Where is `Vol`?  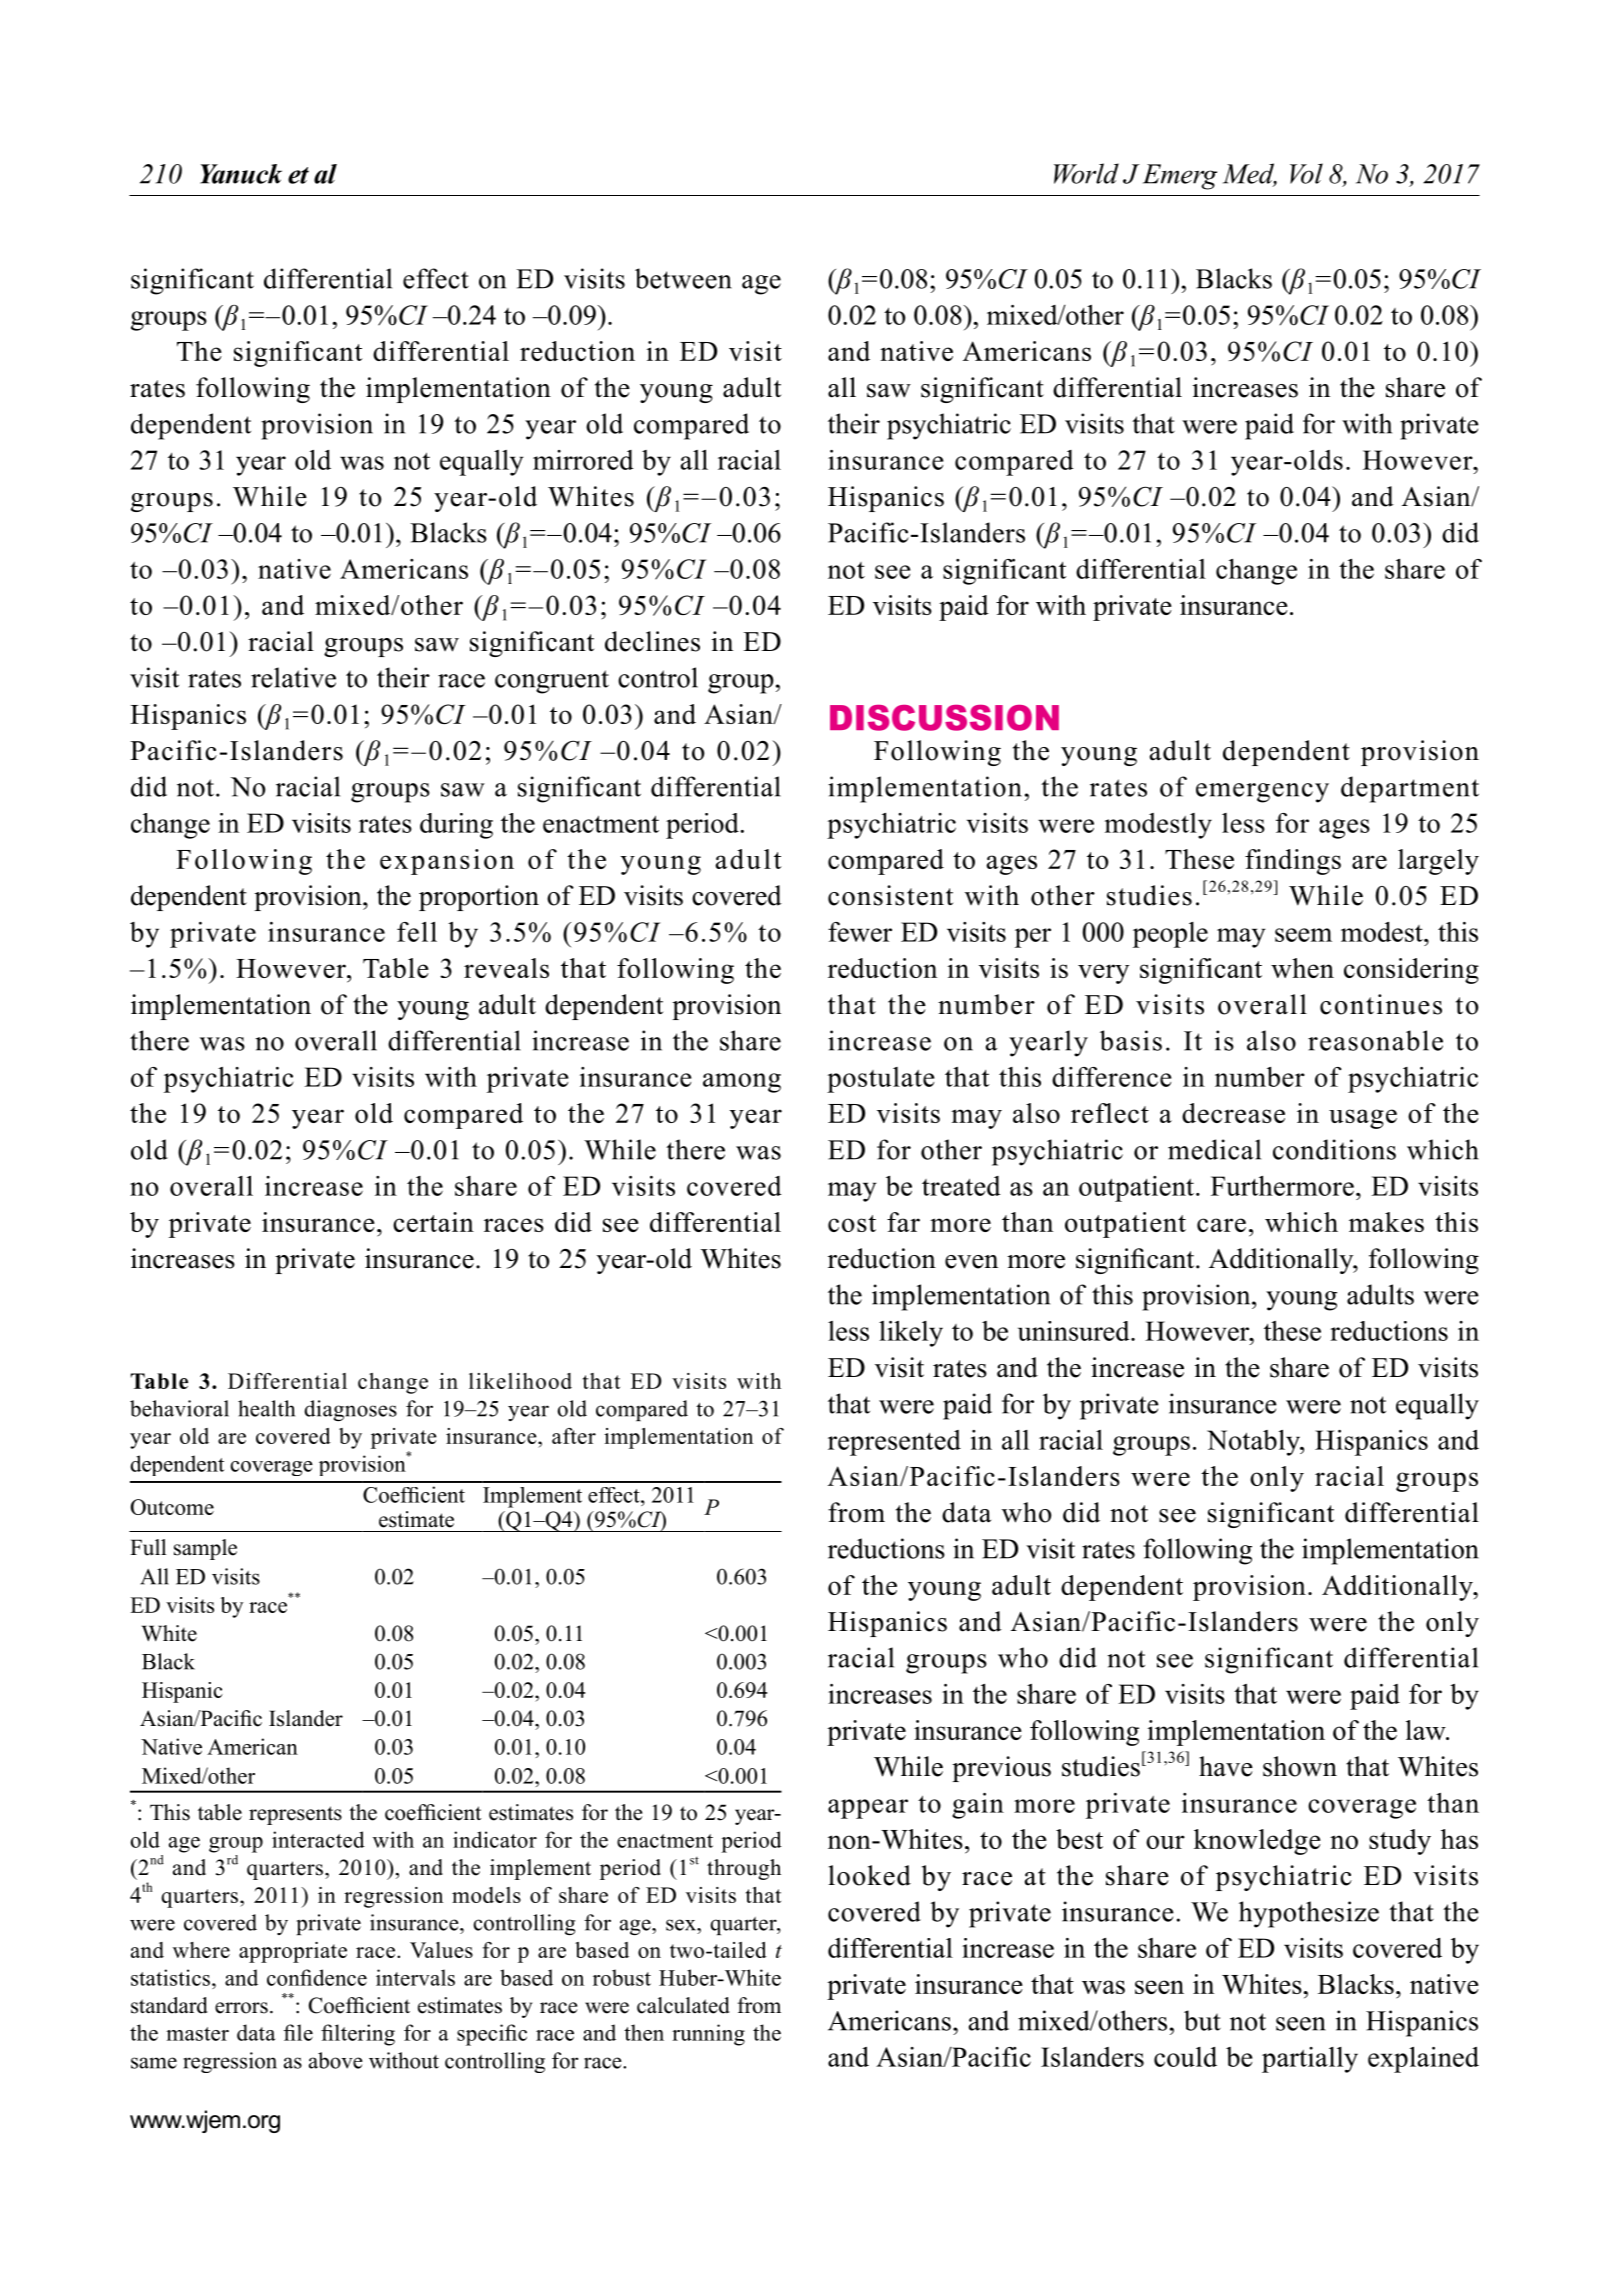
Vol is located at coordinates (1306, 173).
